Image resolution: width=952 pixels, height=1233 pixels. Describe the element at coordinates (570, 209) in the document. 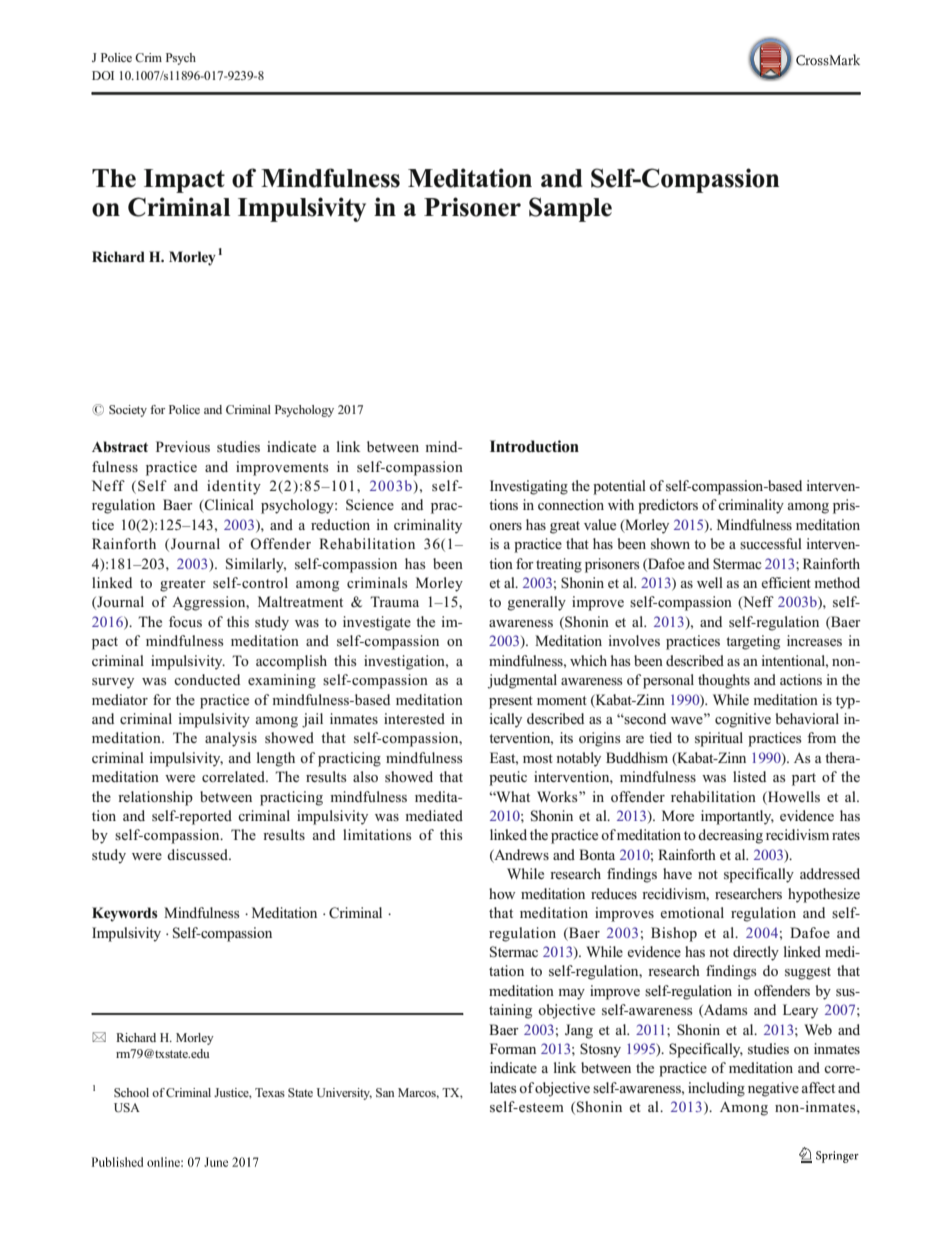

I see `Sample` at that location.
